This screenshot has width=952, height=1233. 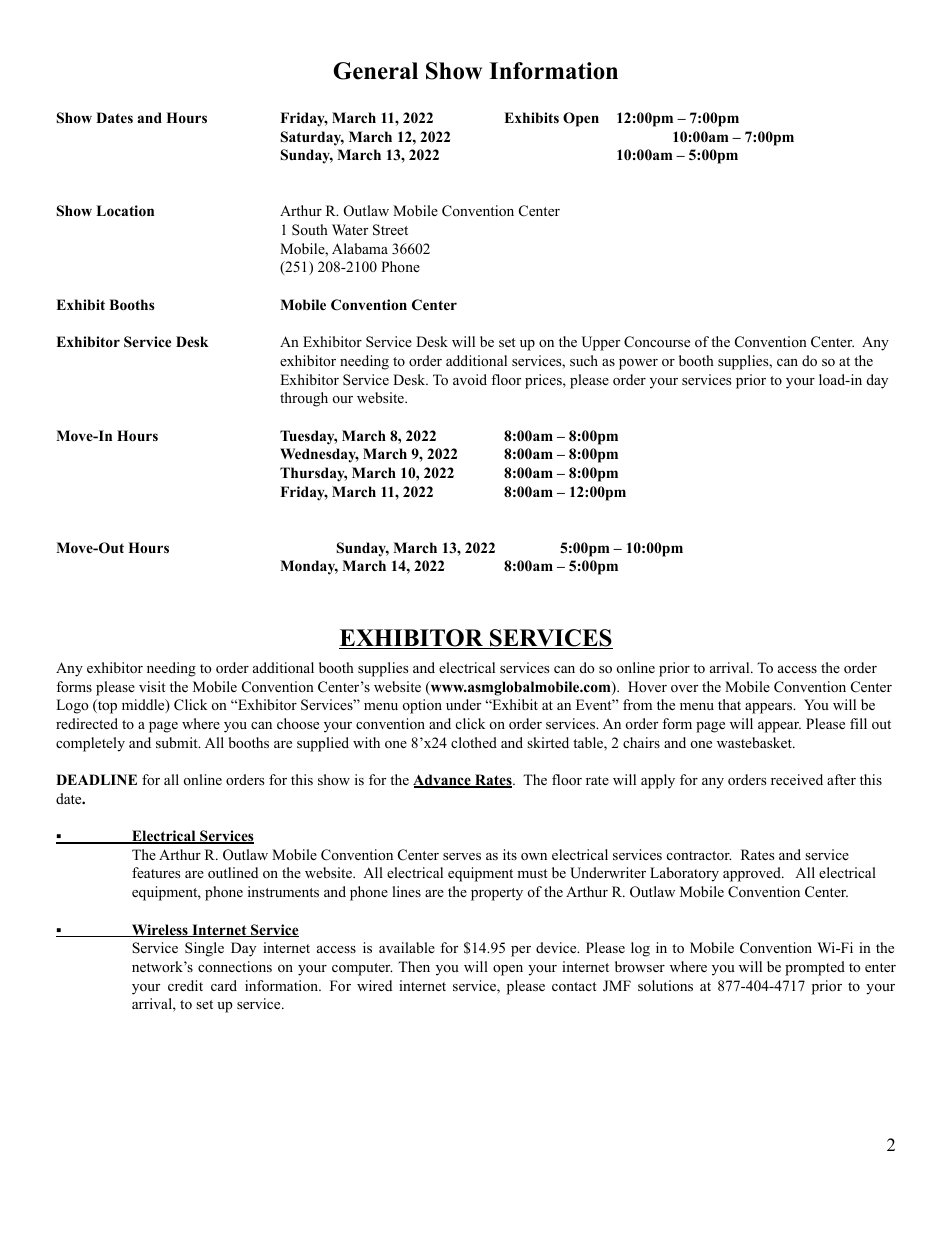 What do you see at coordinates (152, 686) in the screenshot?
I see `visit` at bounding box center [152, 686].
